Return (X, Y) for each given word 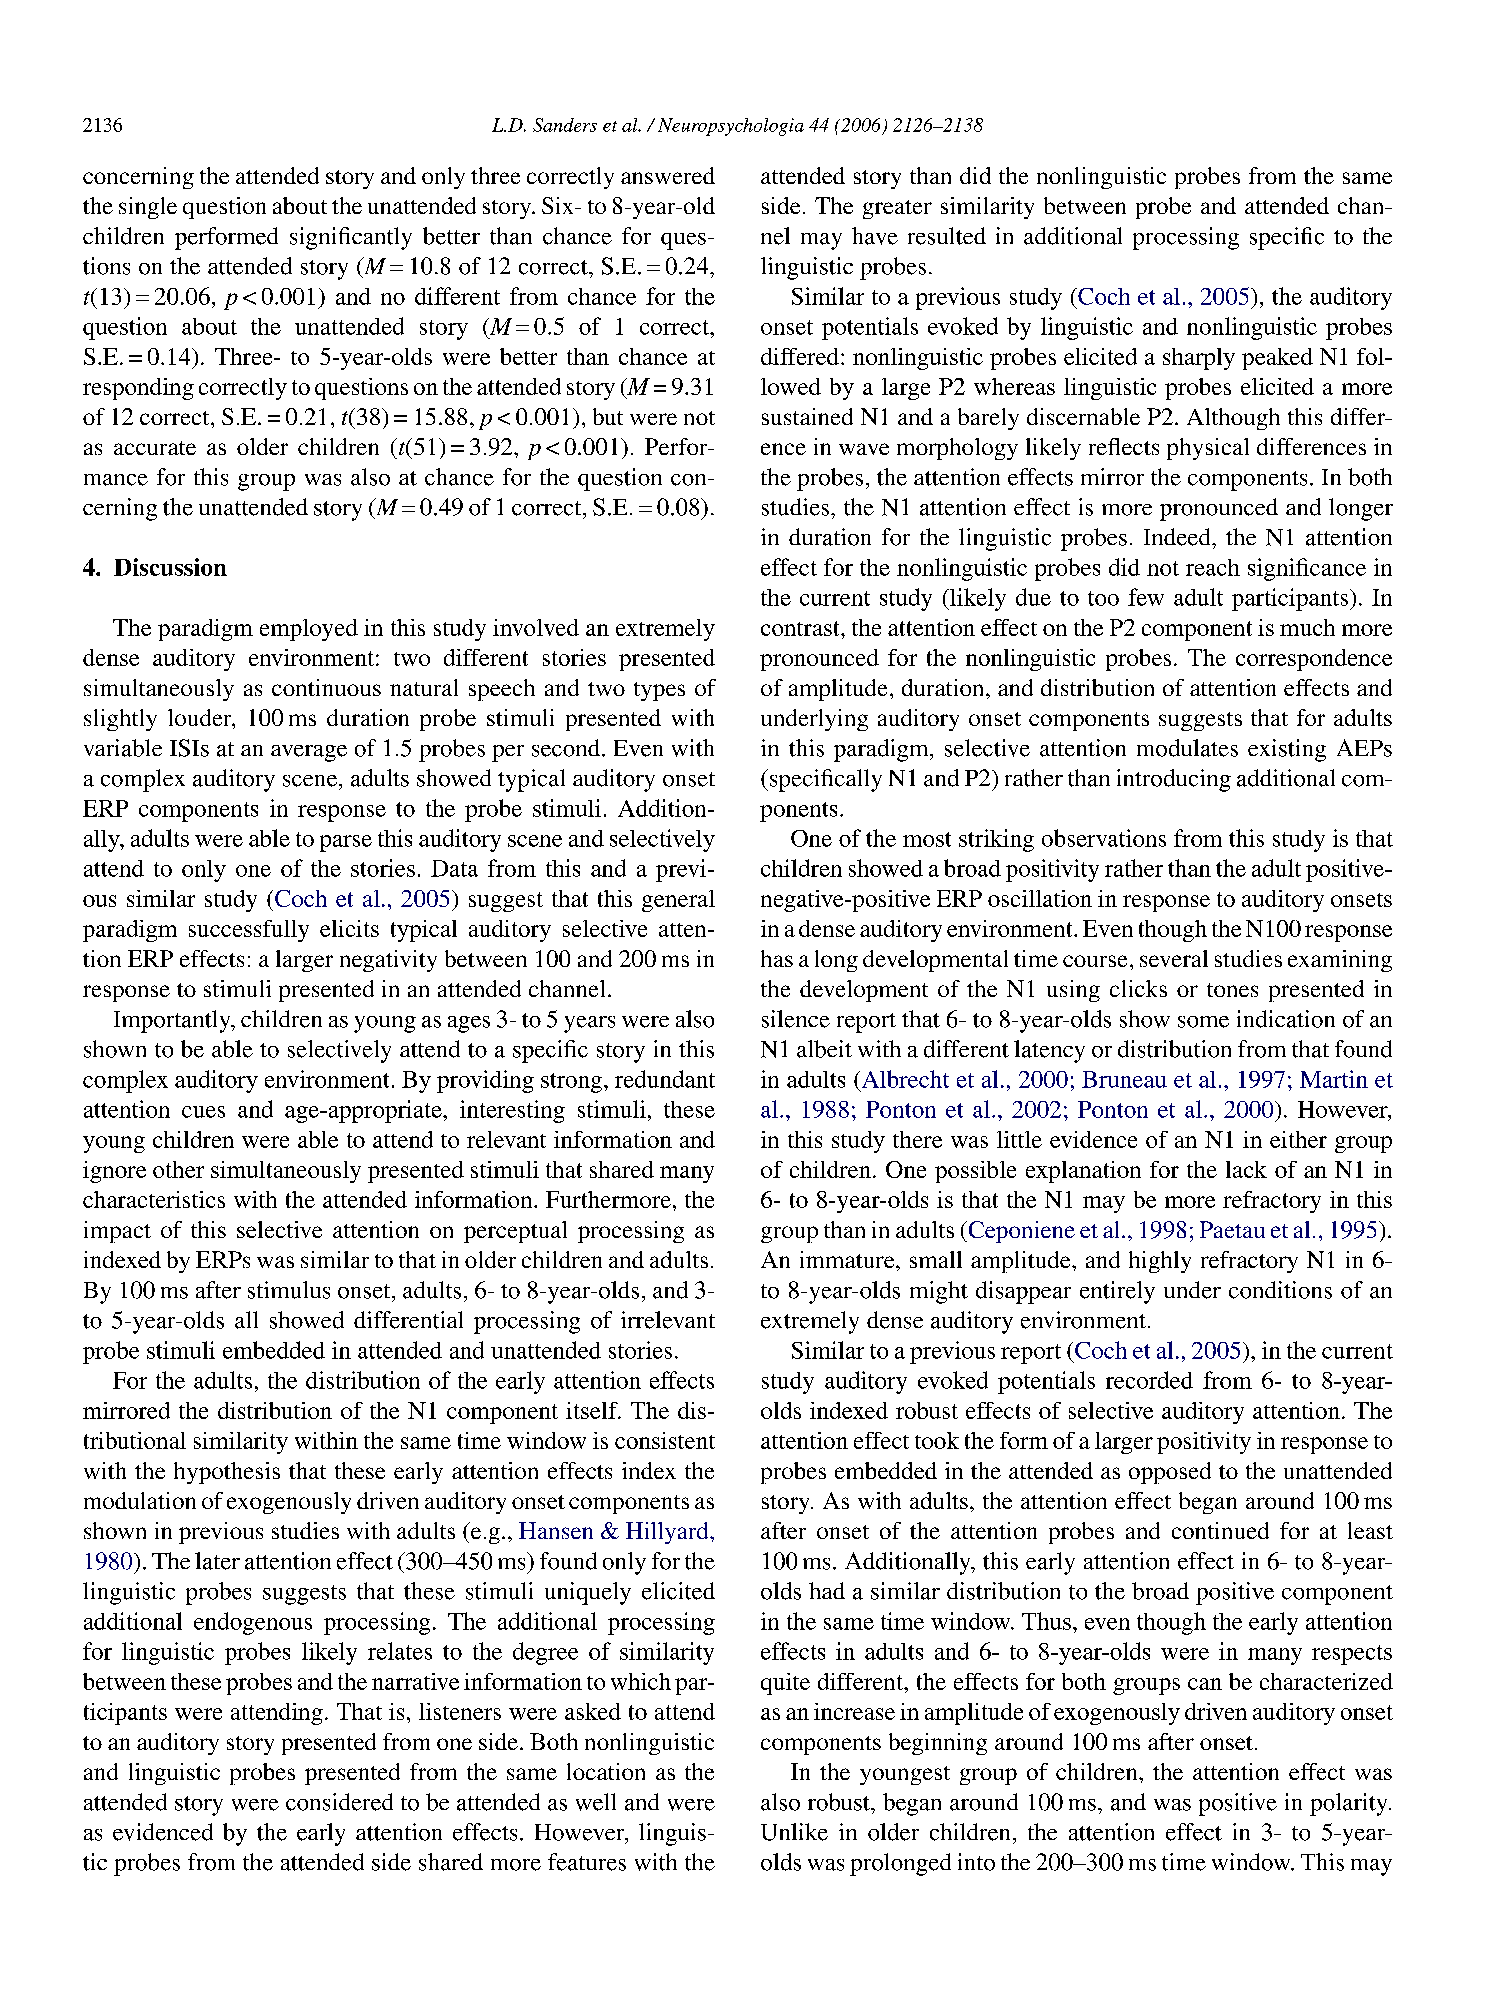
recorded (1149, 1380)
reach (1213, 567)
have (875, 236)
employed (309, 630)
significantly (351, 238)
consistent (665, 1440)
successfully (249, 931)
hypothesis (227, 1473)
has (777, 958)
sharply (1199, 359)
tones (1232, 990)
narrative (415, 1681)
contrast (801, 628)
